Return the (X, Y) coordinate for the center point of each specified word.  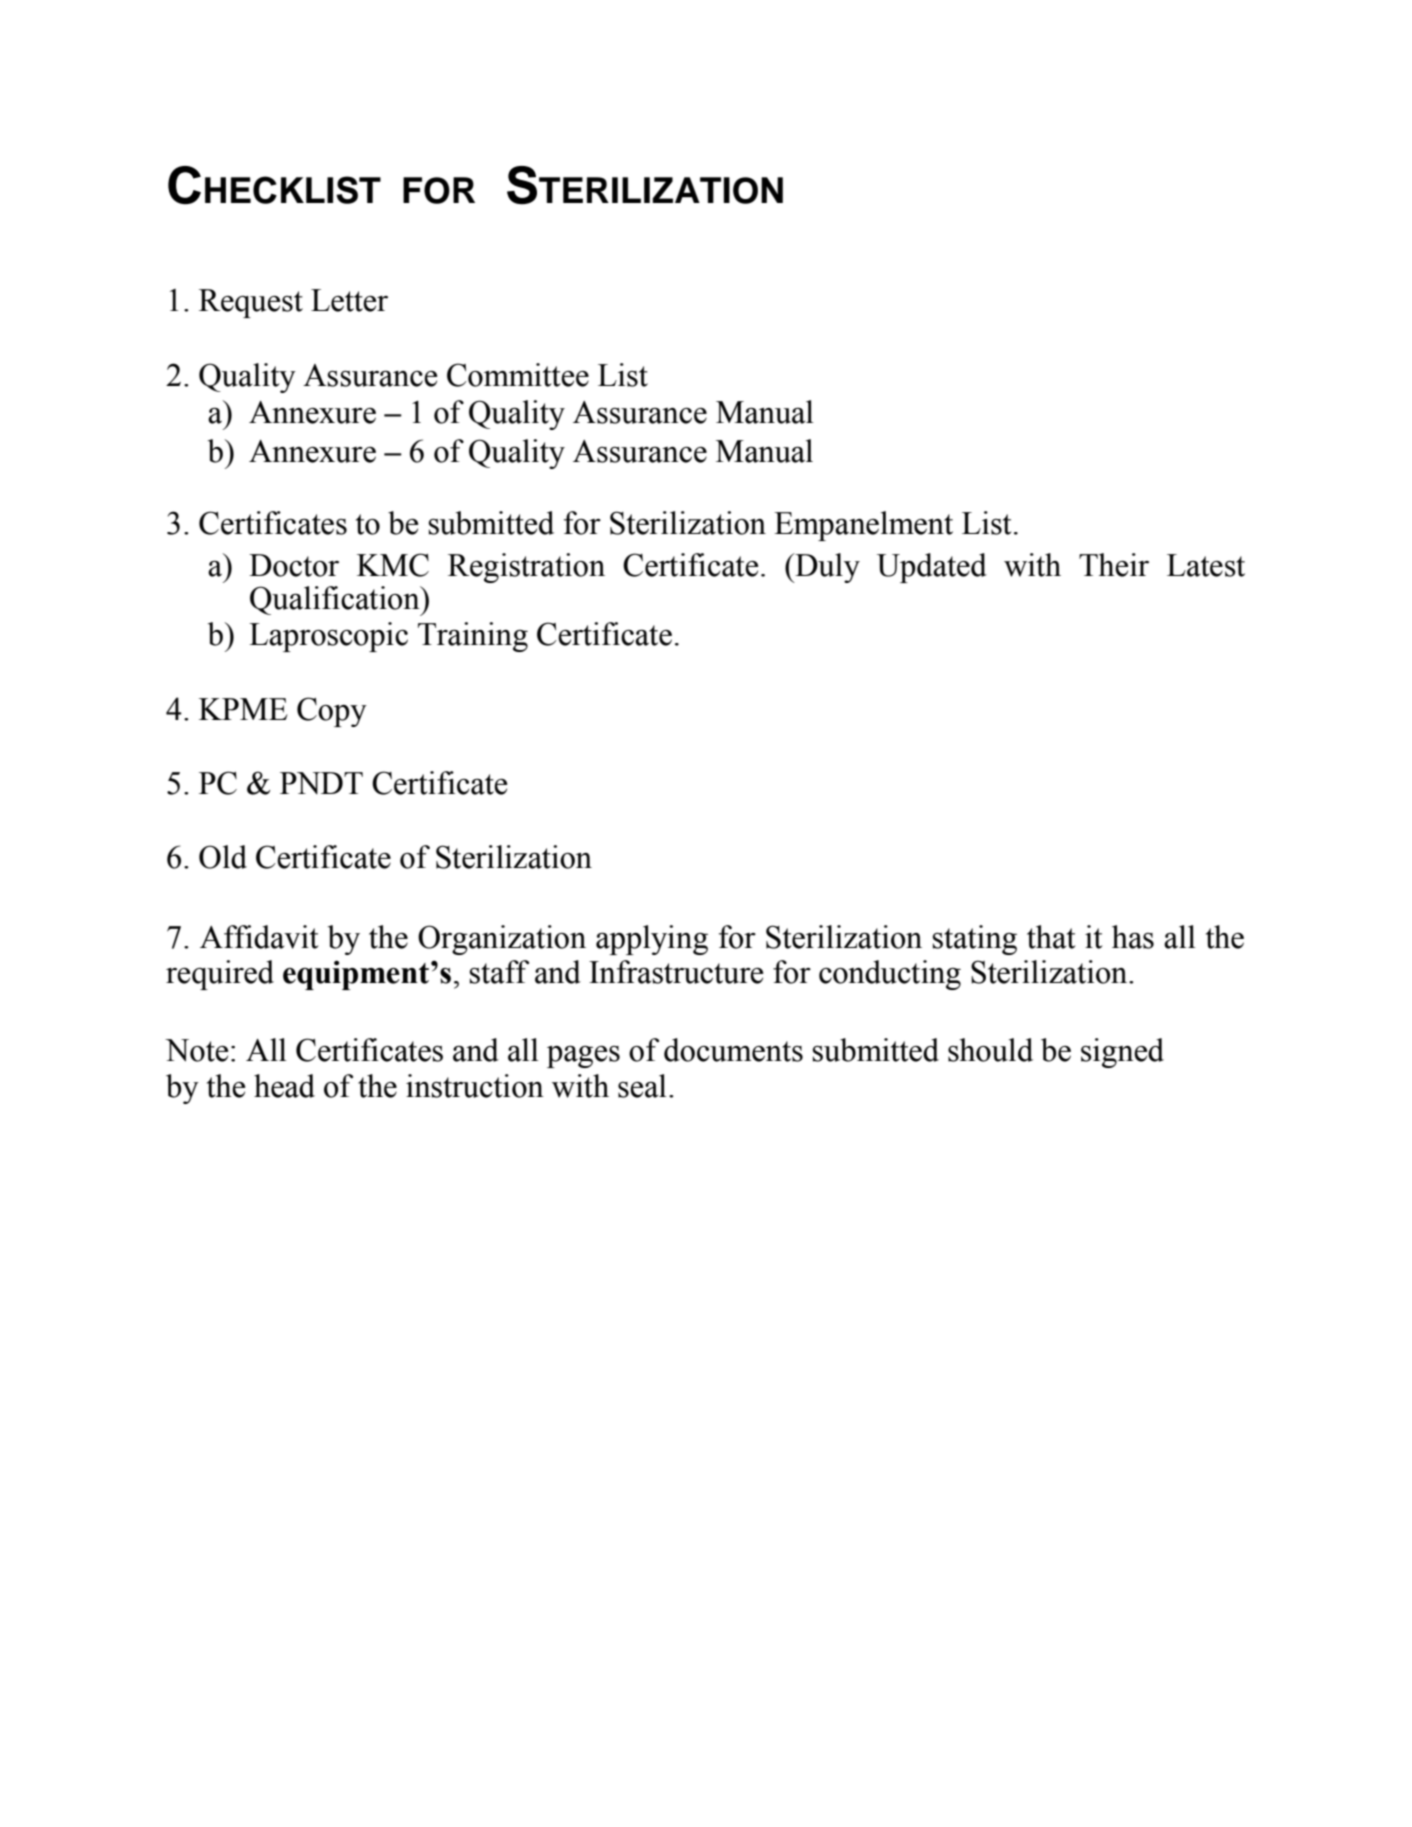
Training (473, 637)
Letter (349, 300)
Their (1114, 565)
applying (652, 940)
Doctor (294, 565)
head (284, 1086)
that (1051, 937)
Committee (518, 375)
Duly (826, 568)
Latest (1206, 565)
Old (223, 857)
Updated (932, 568)
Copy (332, 712)
